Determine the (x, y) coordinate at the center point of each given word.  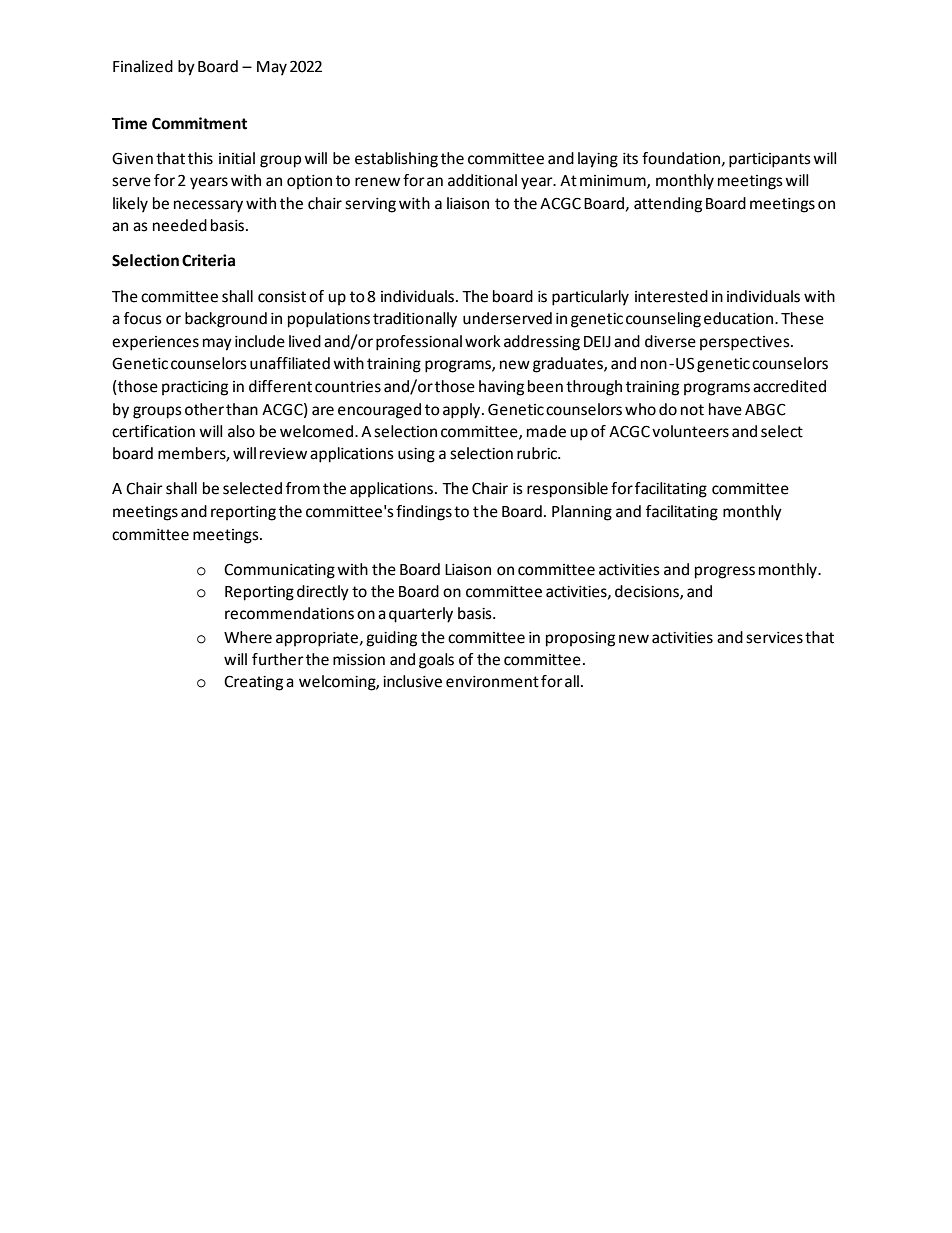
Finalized (143, 66)
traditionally (415, 320)
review (283, 454)
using (416, 455)
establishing (396, 160)
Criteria (208, 260)
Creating (253, 683)
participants (770, 160)
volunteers (690, 431)
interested (671, 296)
